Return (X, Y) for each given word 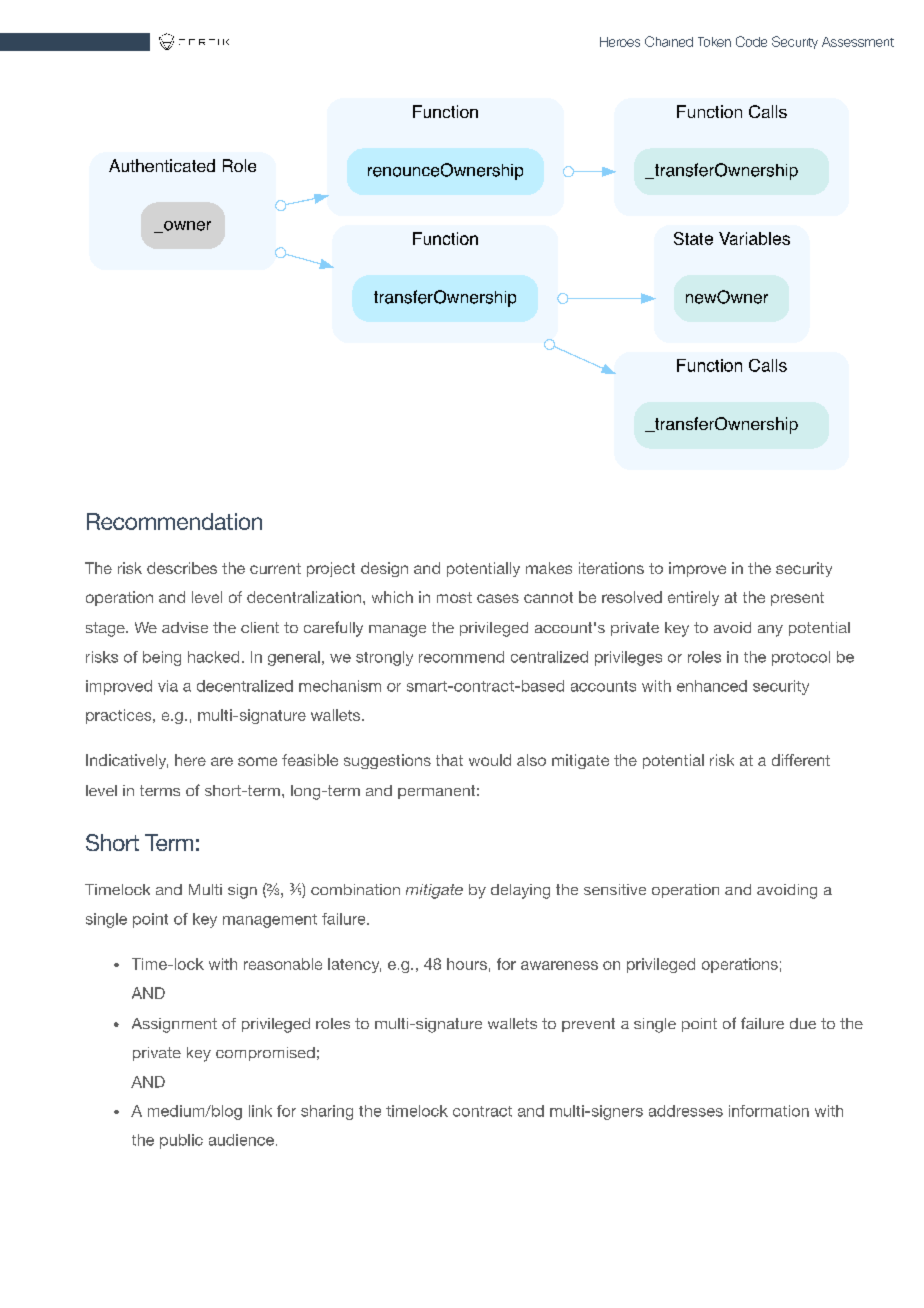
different (801, 760)
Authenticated (162, 165)
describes (182, 568)
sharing (327, 1112)
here (190, 760)
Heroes (620, 42)
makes (549, 568)
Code (751, 41)
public (181, 1141)
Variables (754, 238)
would (490, 760)
